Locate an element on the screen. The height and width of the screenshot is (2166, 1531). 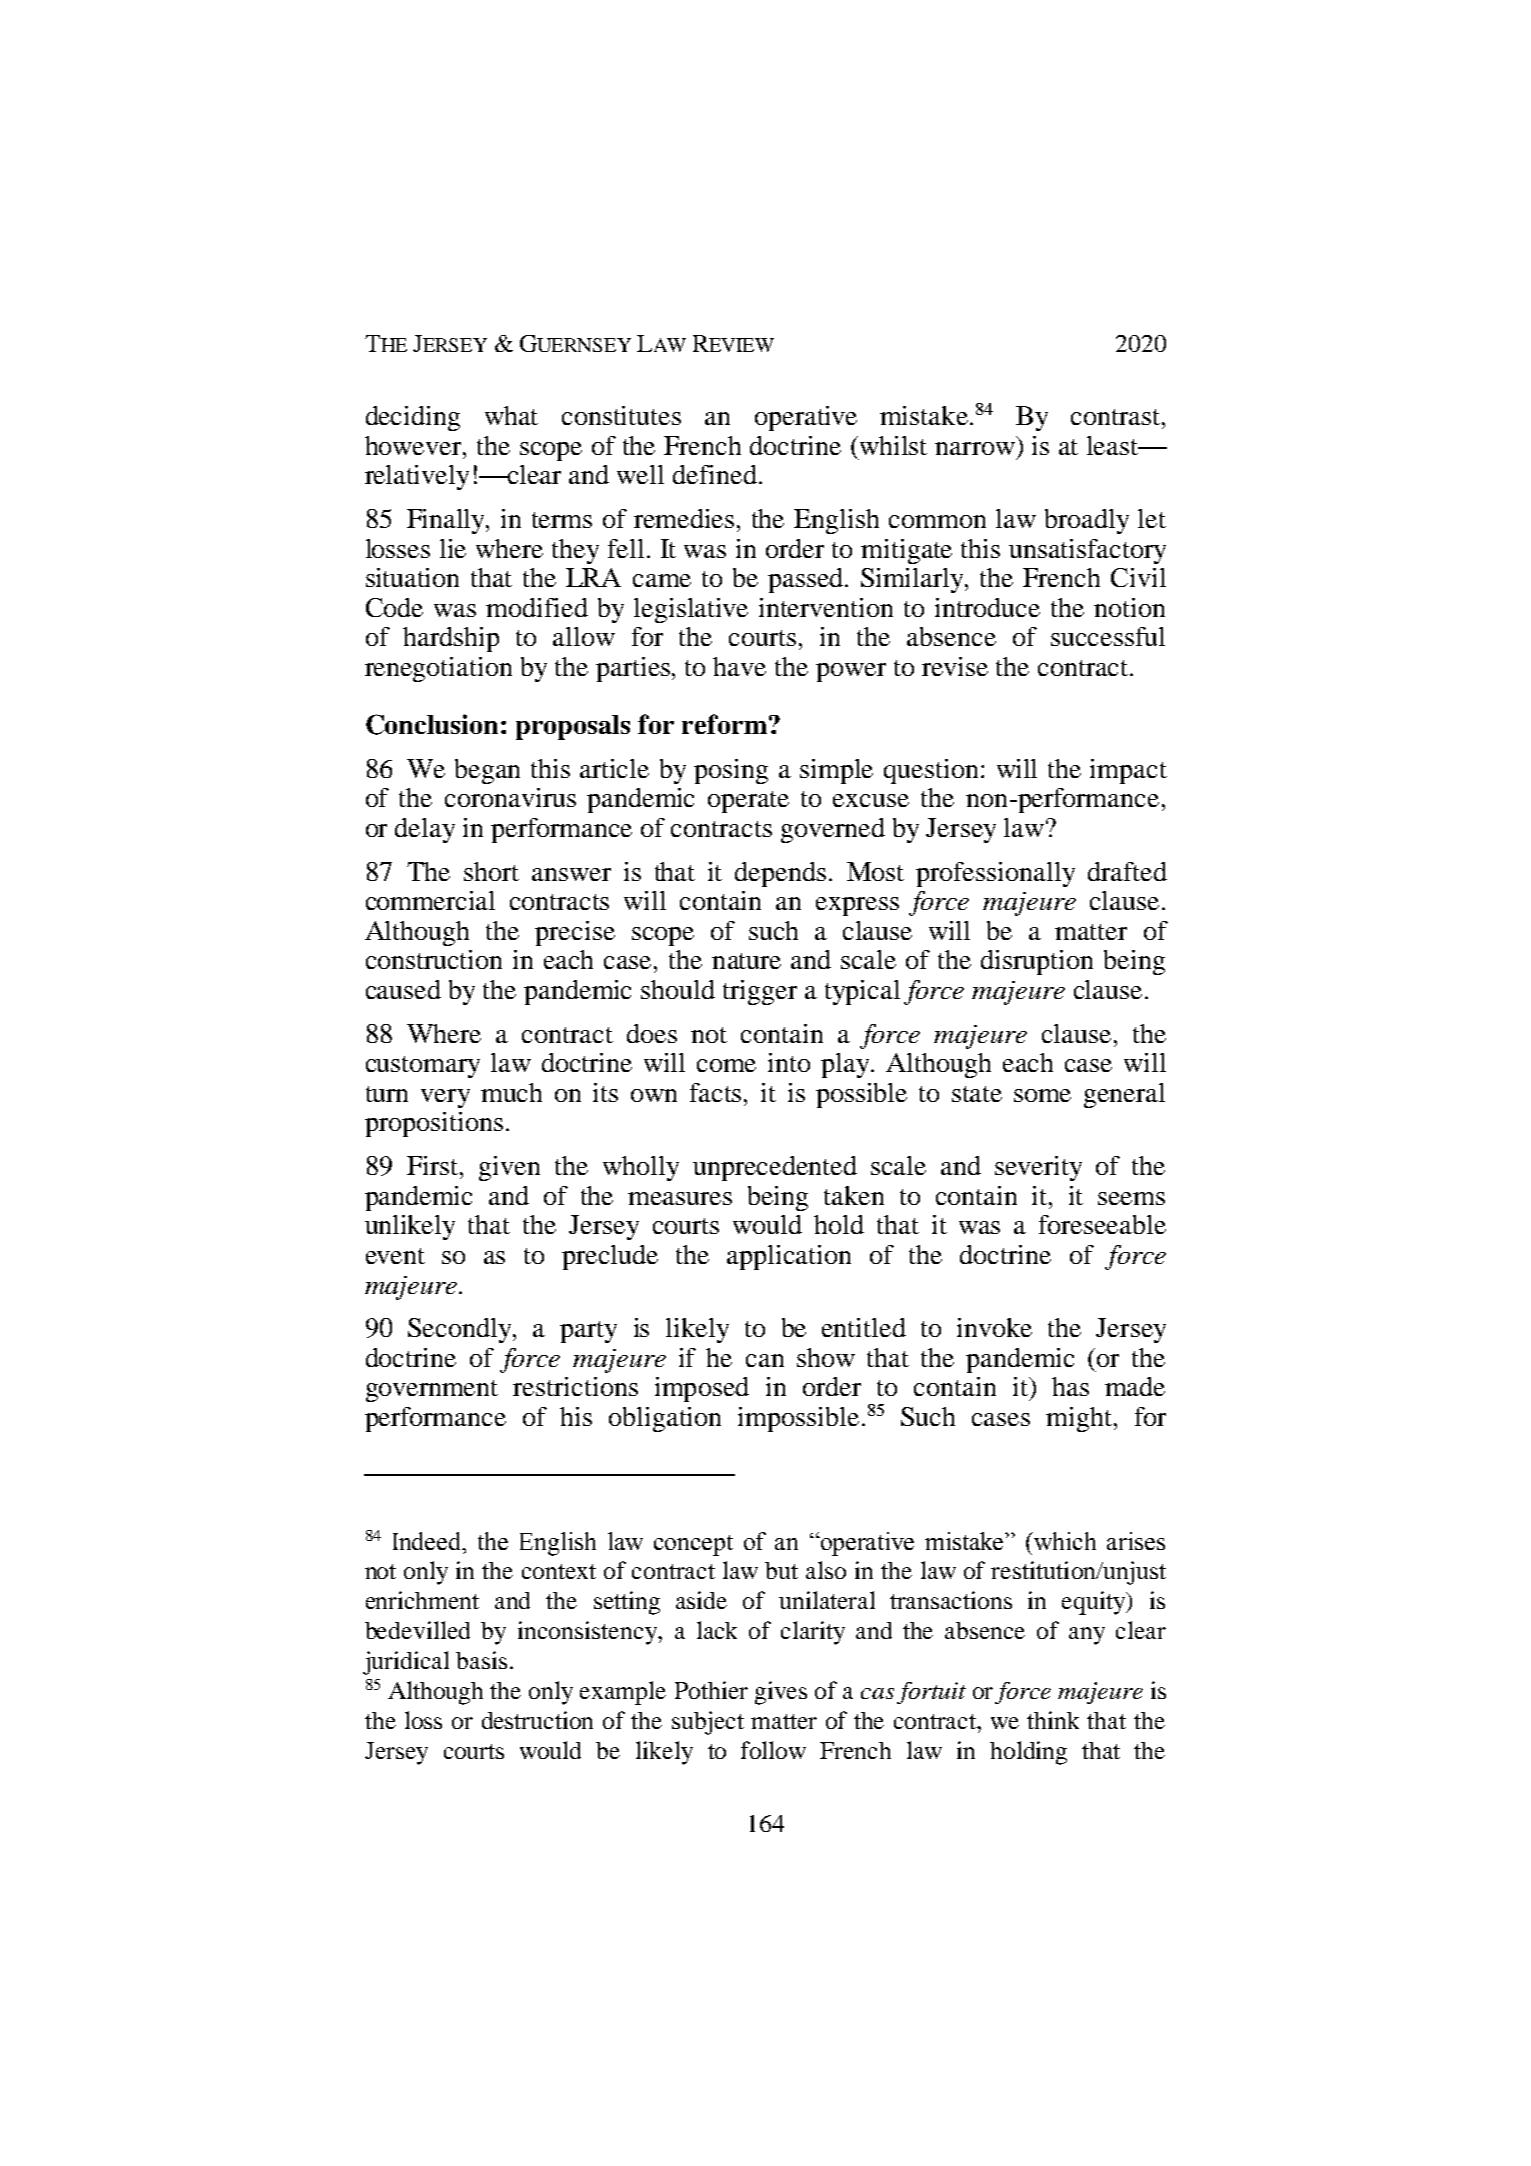
basis is located at coordinates (481, 1660).
